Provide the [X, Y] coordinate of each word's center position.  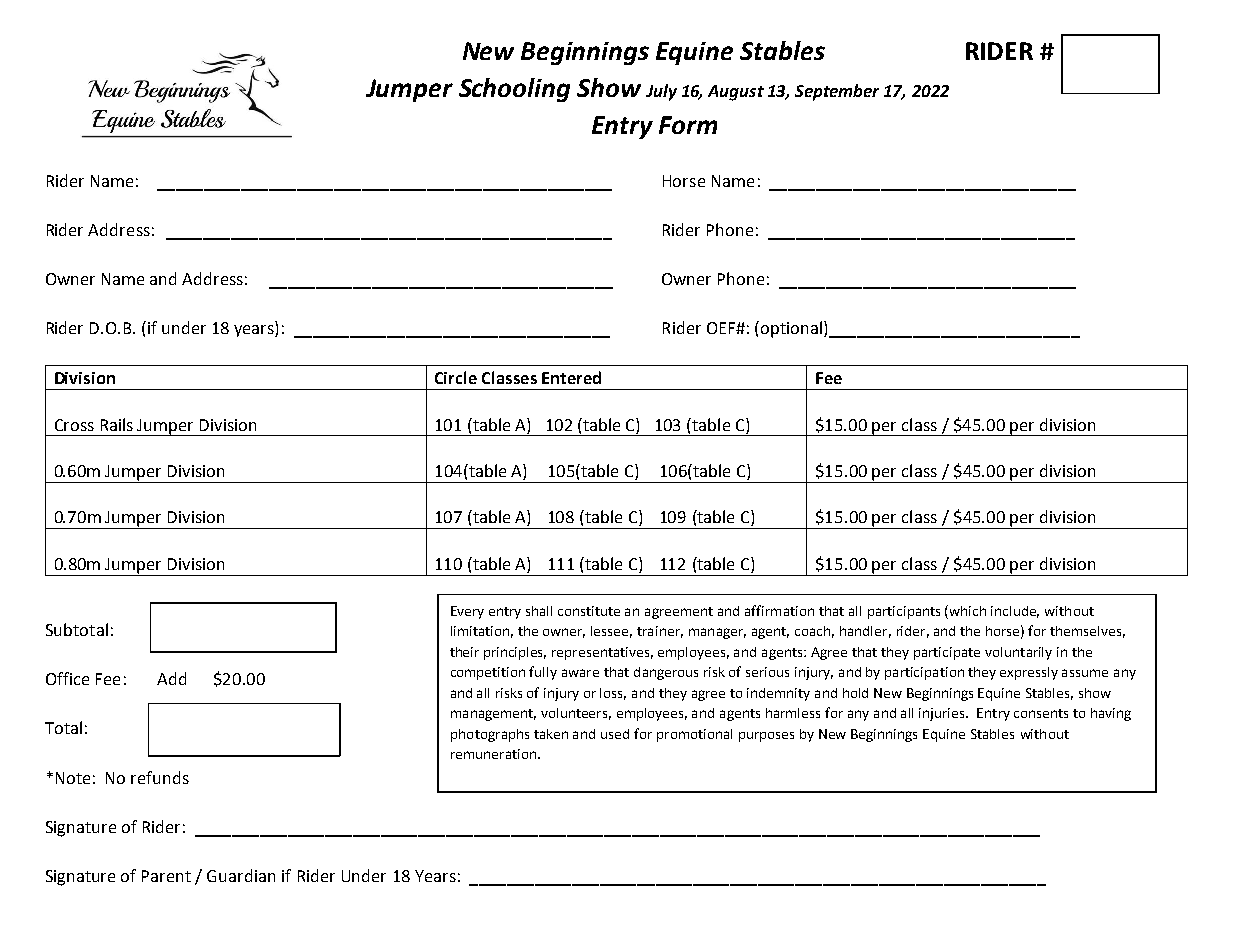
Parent [166, 876]
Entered [571, 377]
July [661, 92]
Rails [117, 424]
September [837, 92]
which [968, 611]
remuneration [495, 754]
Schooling [514, 90]
